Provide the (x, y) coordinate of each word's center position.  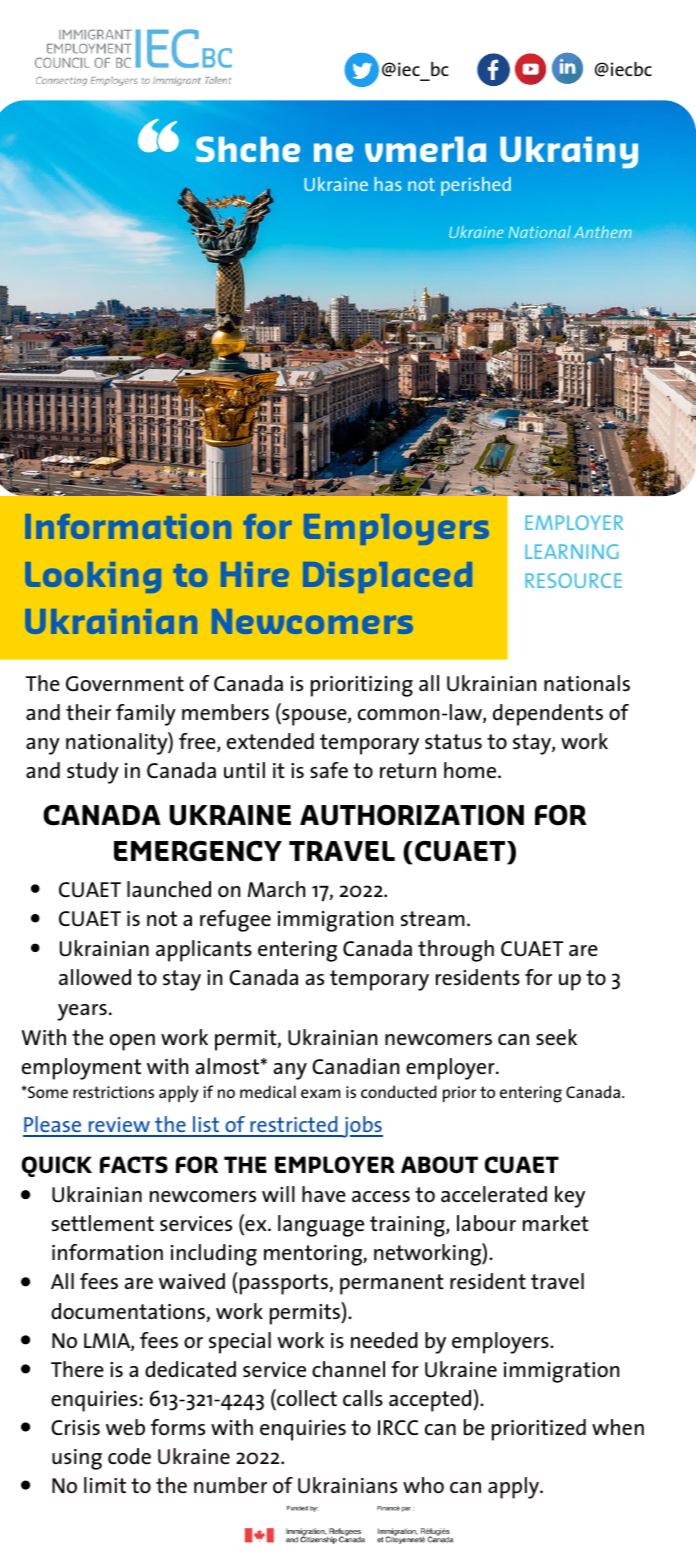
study (93, 773)
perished (476, 186)
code (129, 1456)
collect (306, 1399)
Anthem (603, 232)
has (388, 184)
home (471, 770)
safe (329, 770)
